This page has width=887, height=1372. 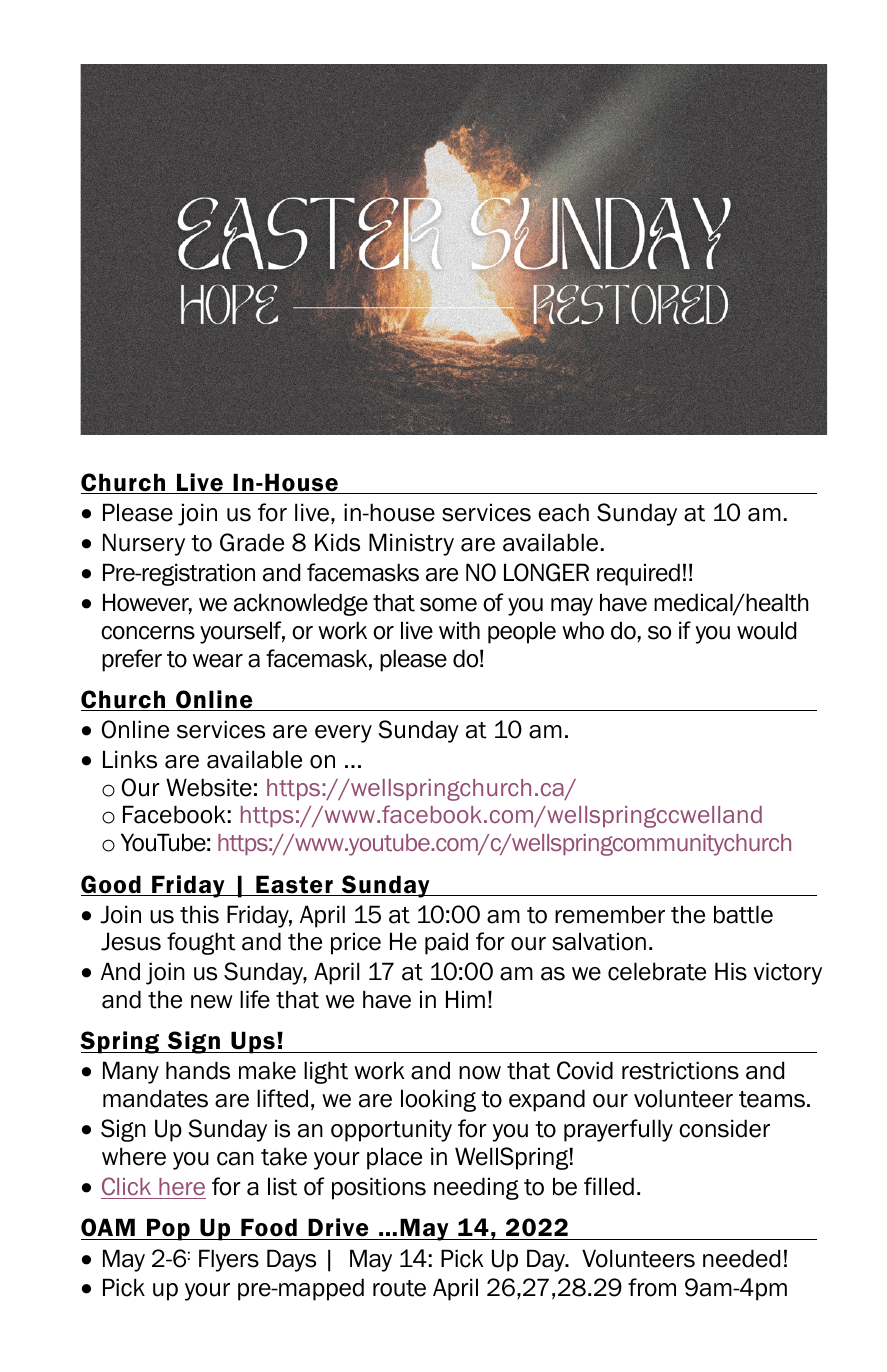 What do you see at coordinates (399, 1288) in the page?
I see `route` at bounding box center [399, 1288].
